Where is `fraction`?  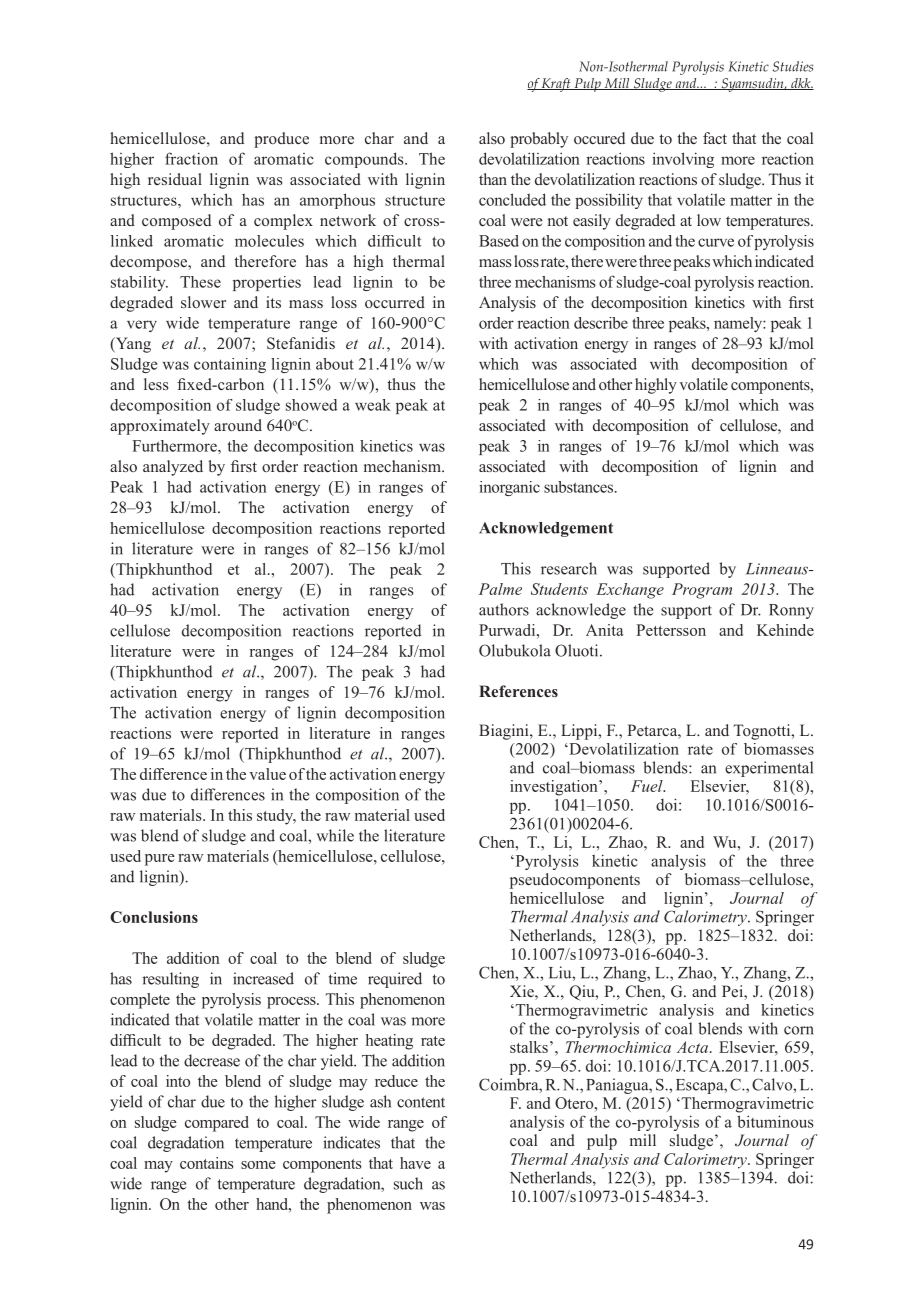 fraction is located at coordinates (191, 158).
